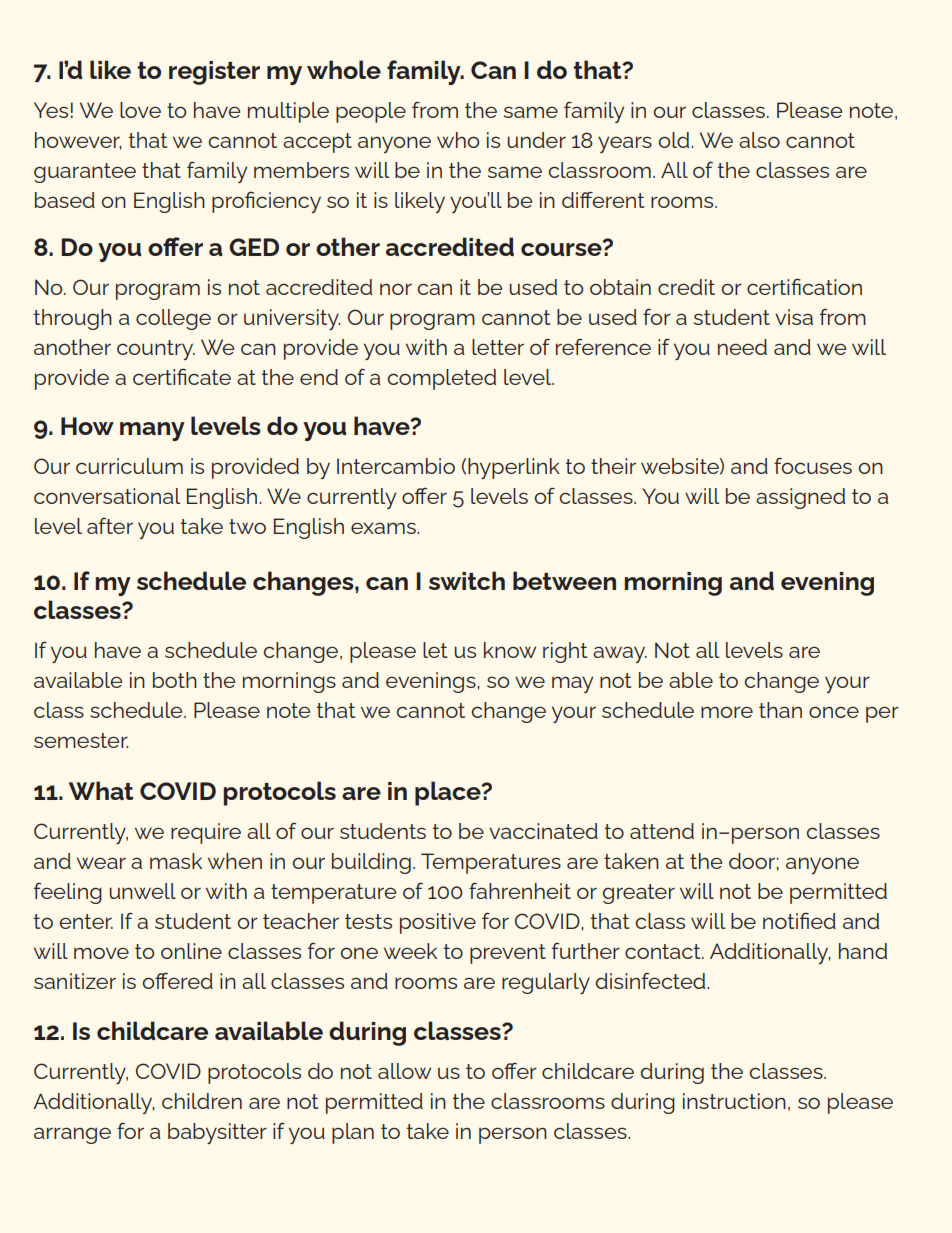  What do you see at coordinates (176, 861) in the screenshot?
I see `mask` at bounding box center [176, 861].
